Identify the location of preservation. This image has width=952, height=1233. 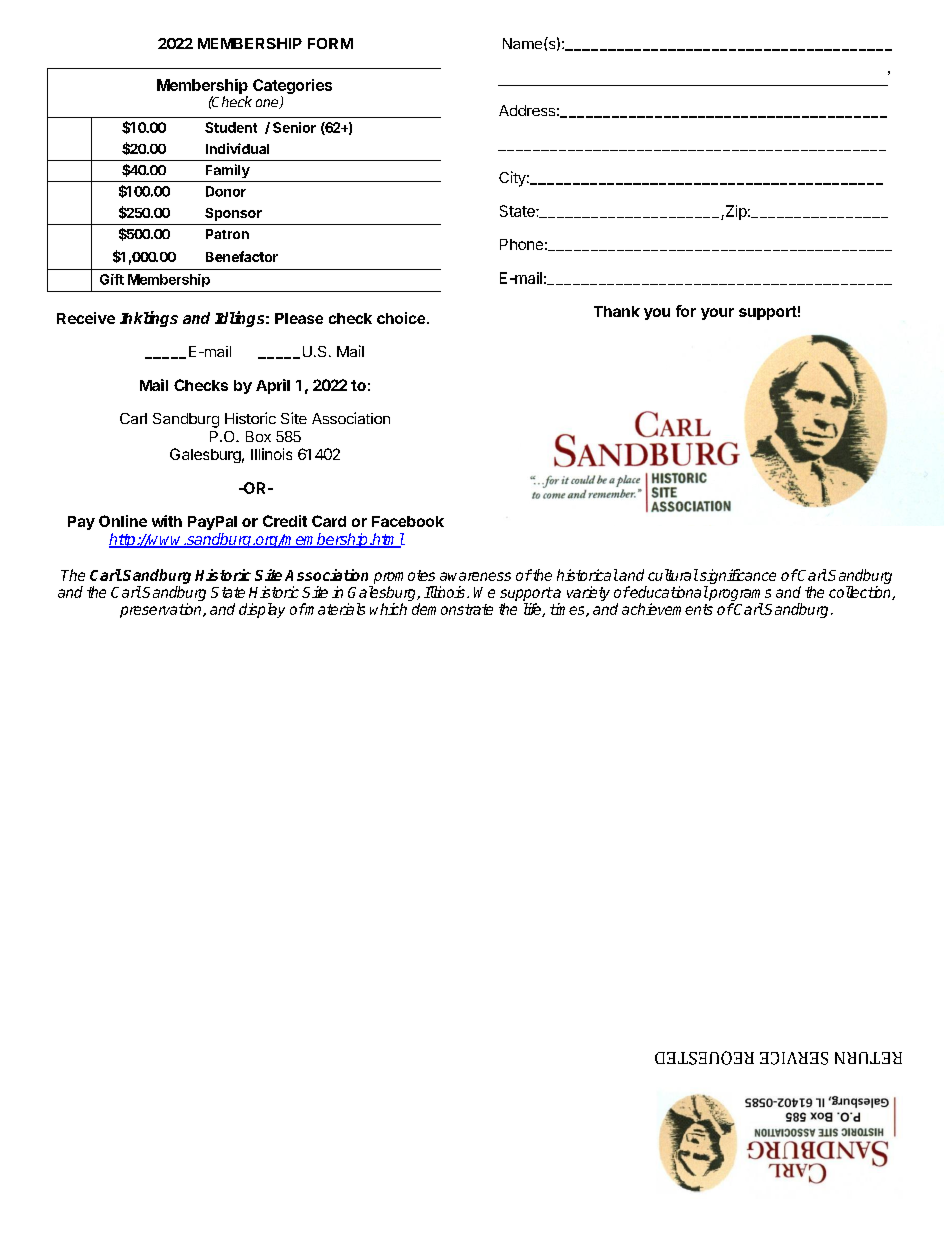
(162, 610).
